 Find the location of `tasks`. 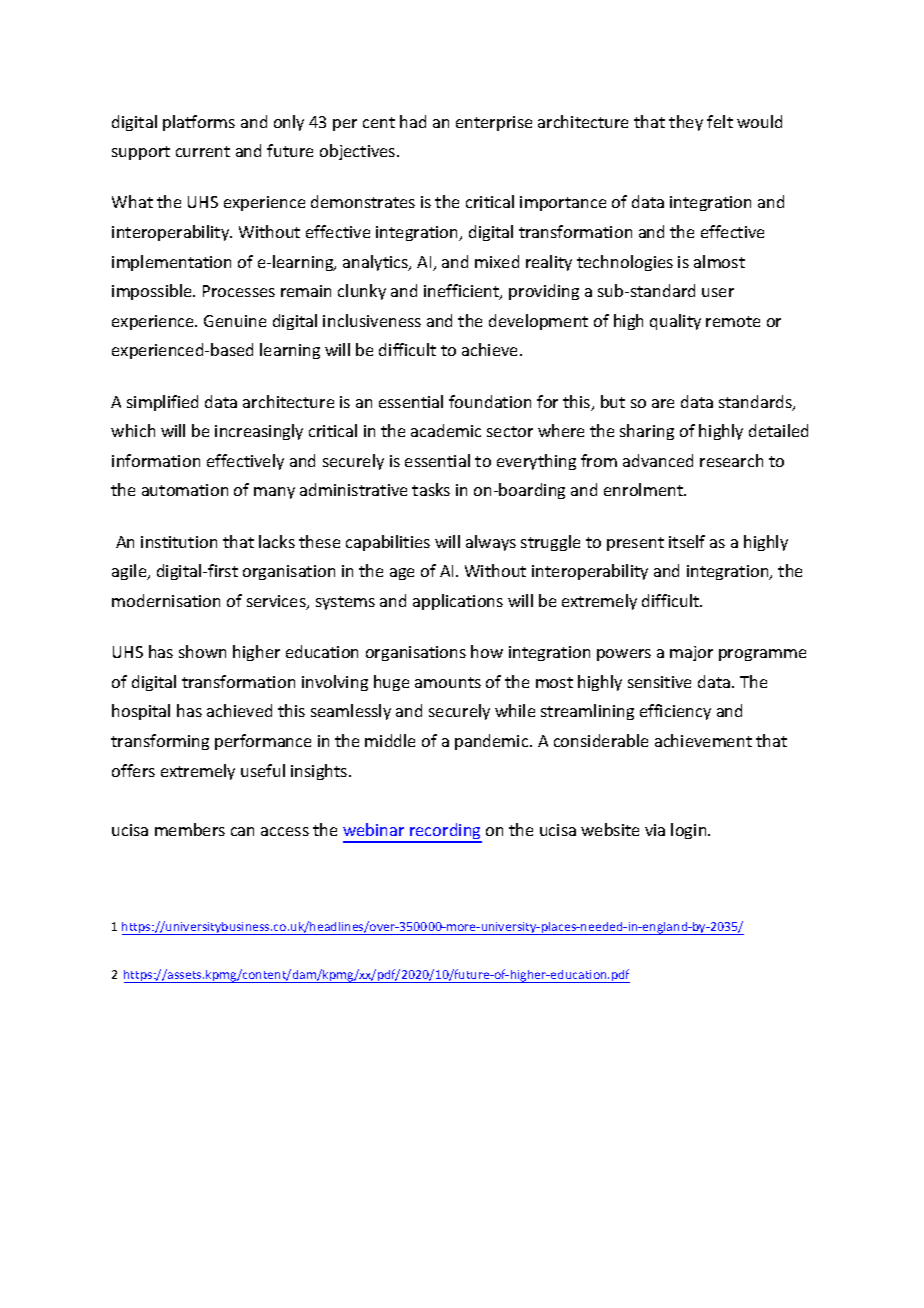

tasks is located at coordinates (431, 489).
